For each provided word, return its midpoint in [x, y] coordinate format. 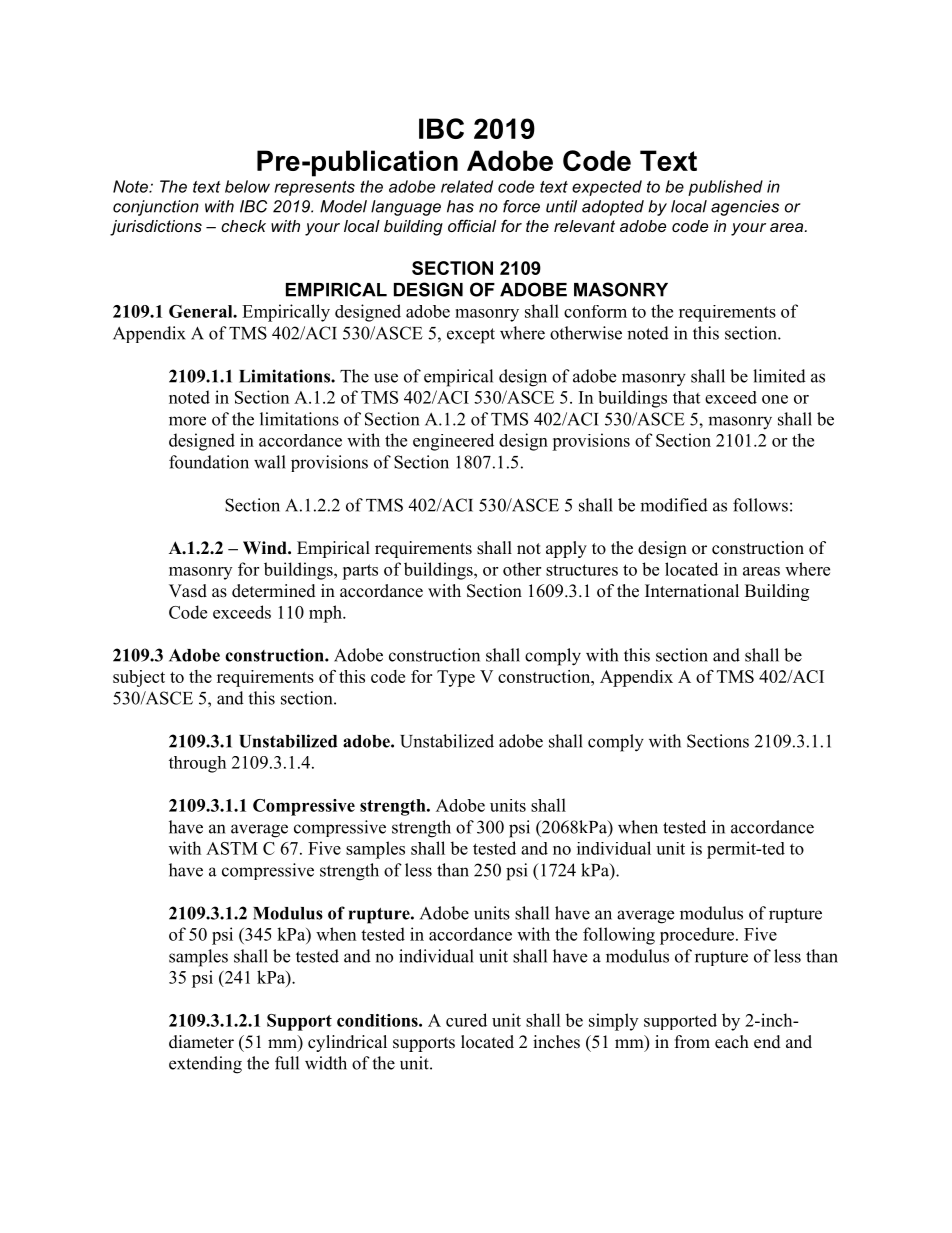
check [243, 226]
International [692, 591]
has [460, 206]
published [725, 188]
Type [456, 678]
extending [205, 1065]
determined [274, 591]
